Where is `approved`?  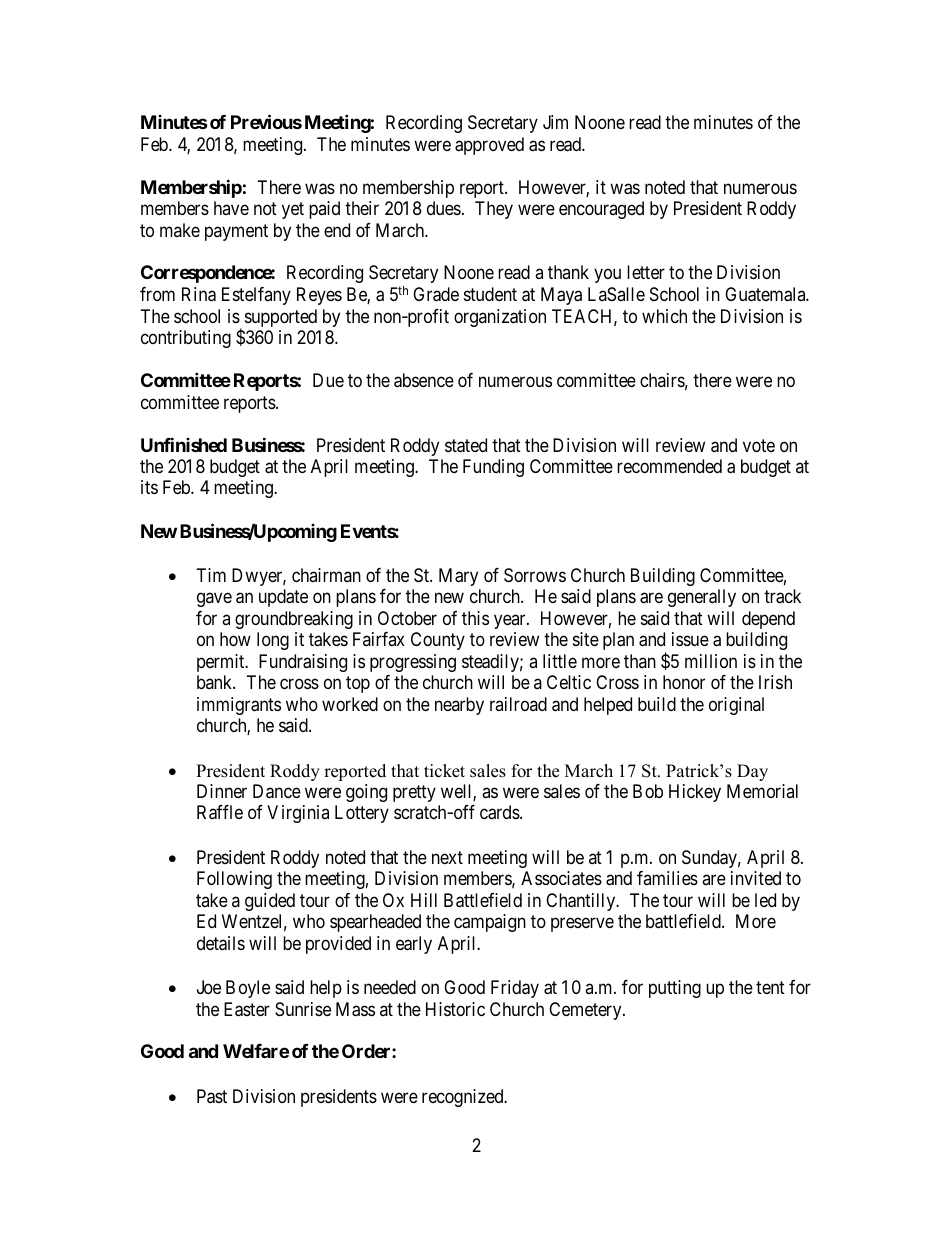
approved is located at coordinates (489, 146).
